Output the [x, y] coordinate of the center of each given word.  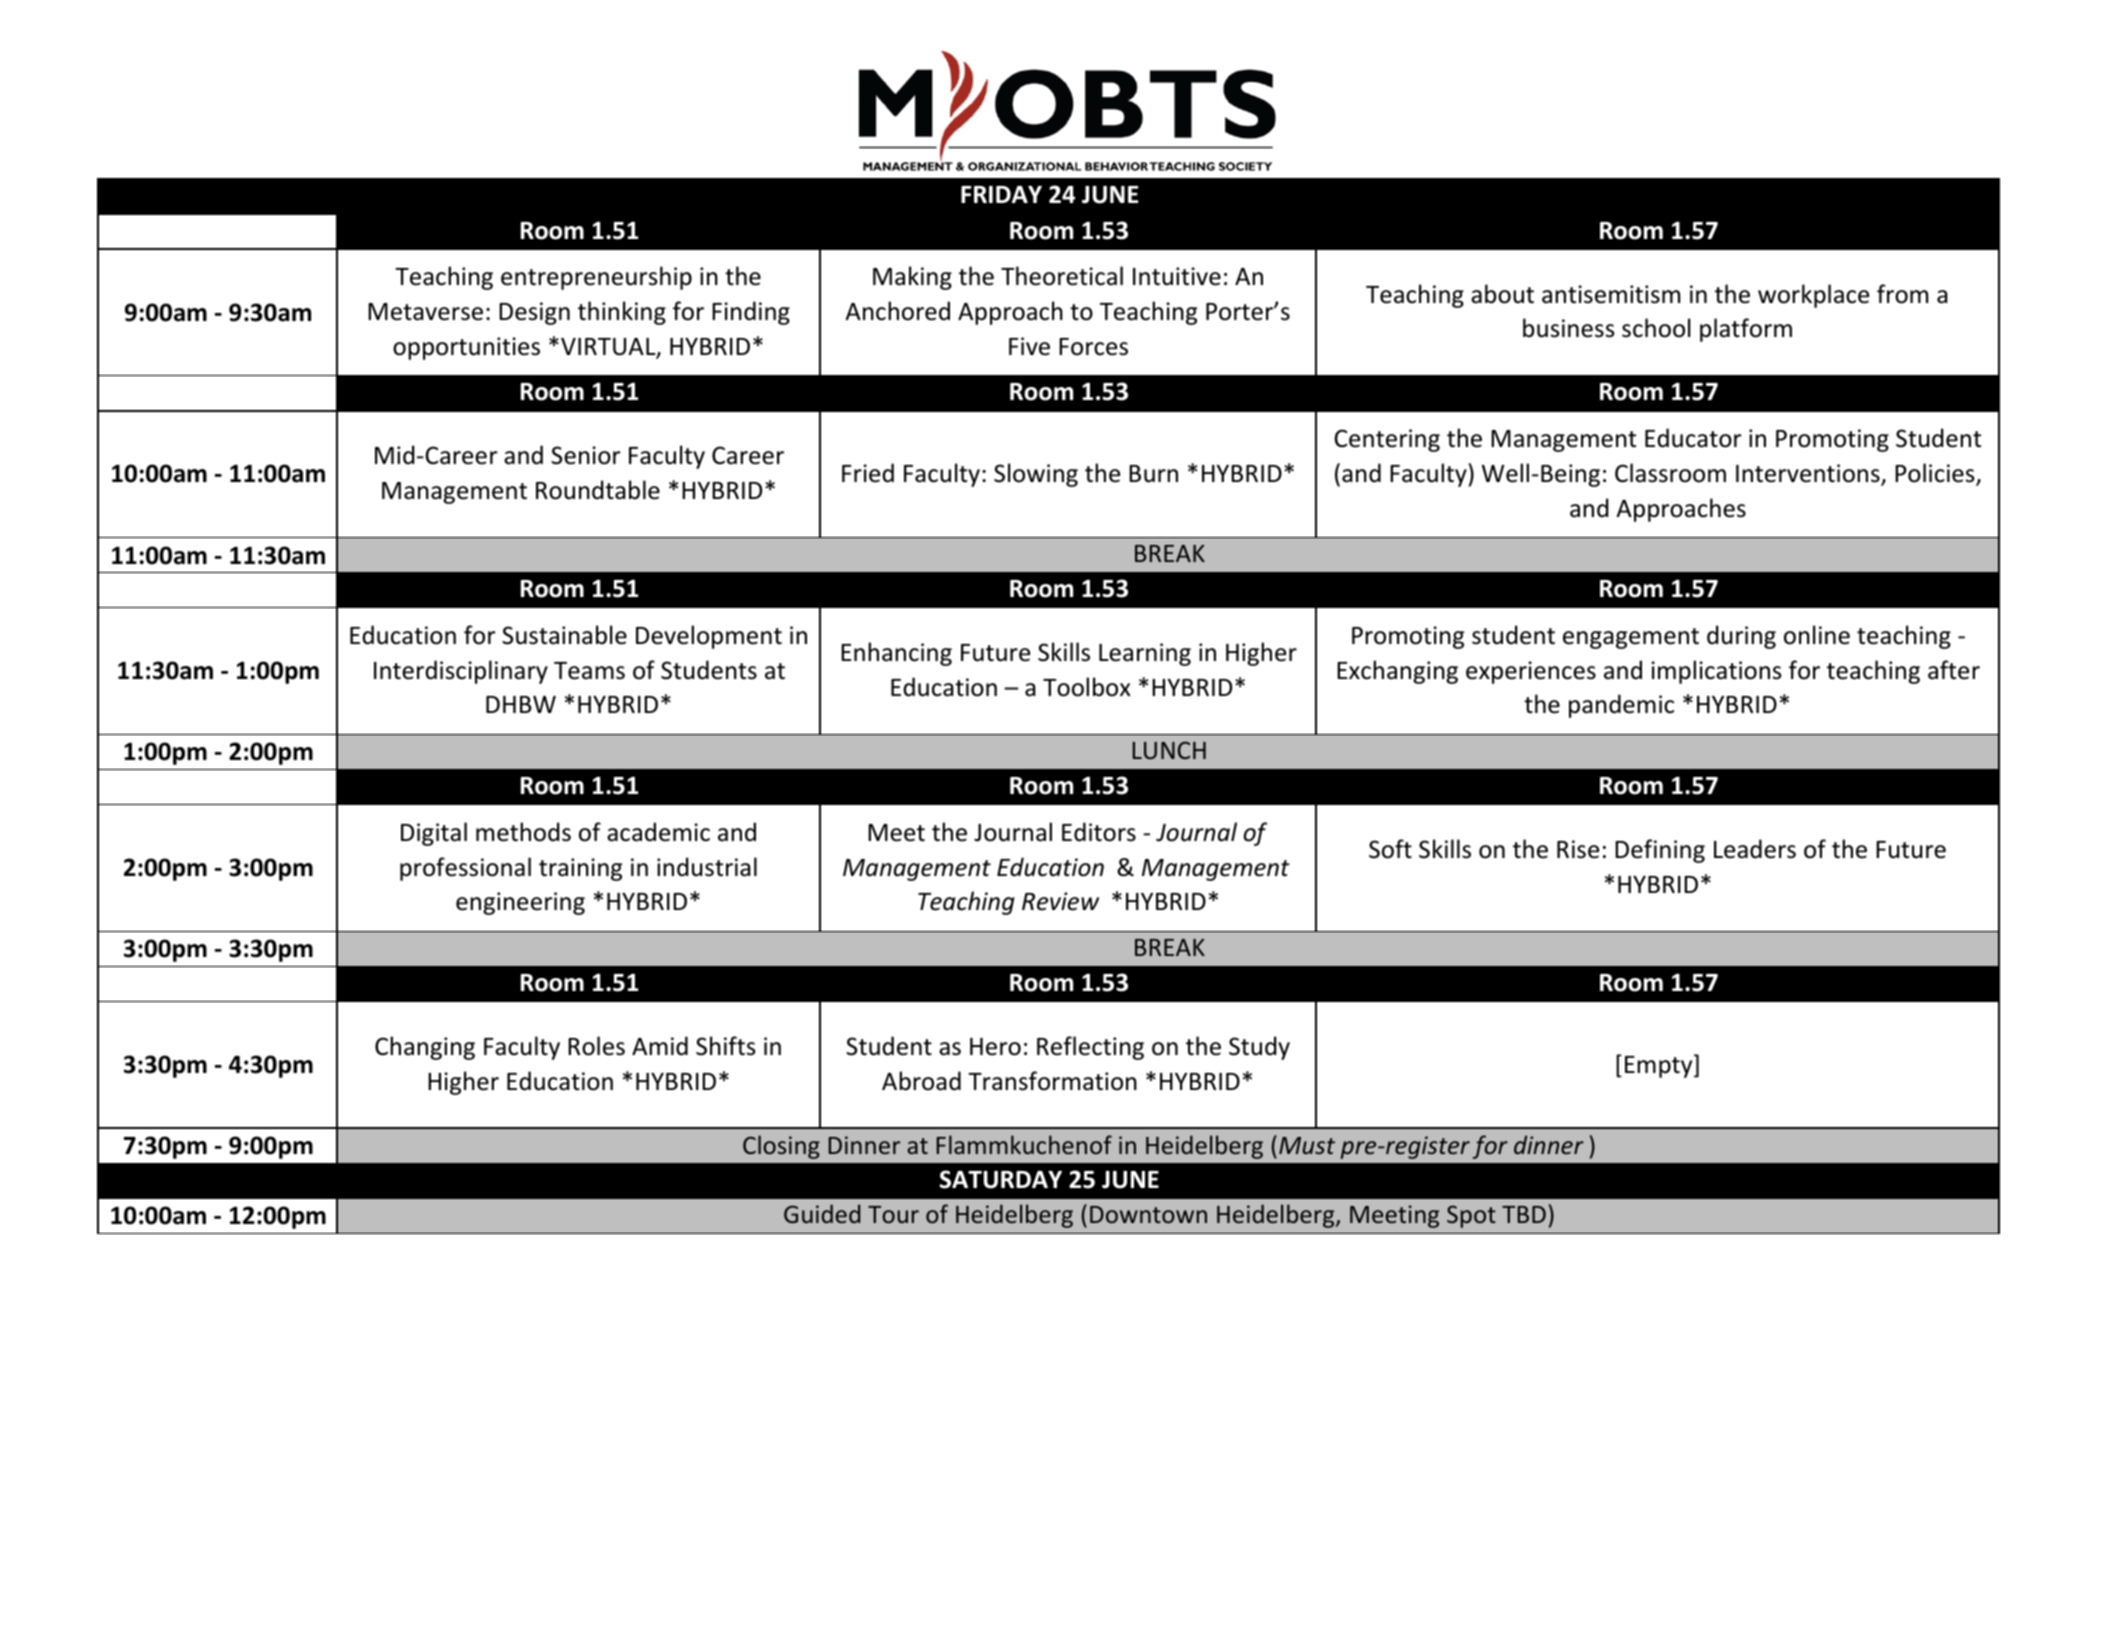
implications [1716, 672]
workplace [1813, 296]
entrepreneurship [596, 278]
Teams [589, 671]
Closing [781, 1147]
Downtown [1148, 1214]
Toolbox [1087, 687]
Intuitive [1177, 276]
